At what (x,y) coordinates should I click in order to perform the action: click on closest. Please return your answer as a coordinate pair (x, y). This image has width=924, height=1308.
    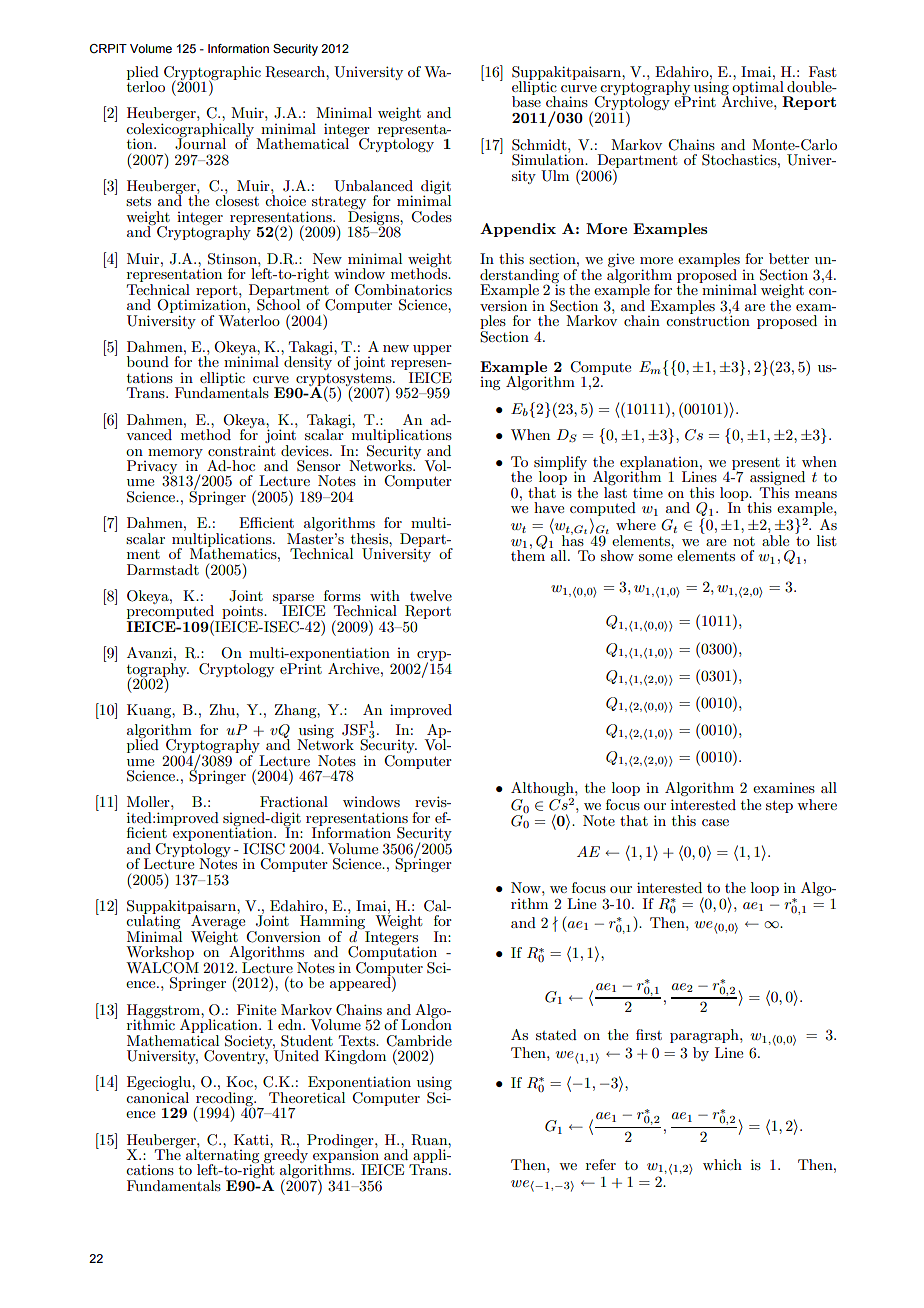
    Looking at the image, I should click on (237, 199).
